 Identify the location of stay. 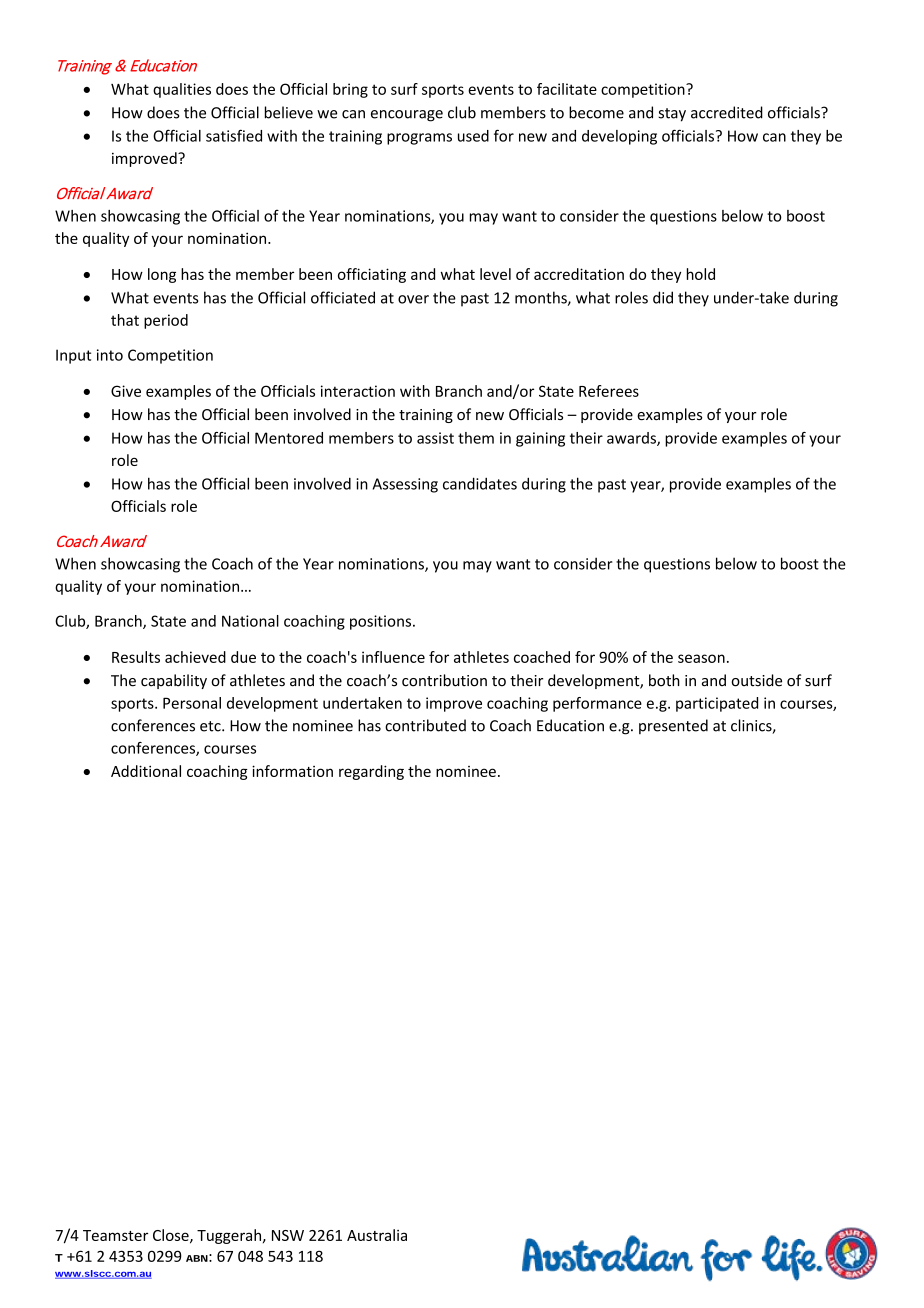
(672, 115).
